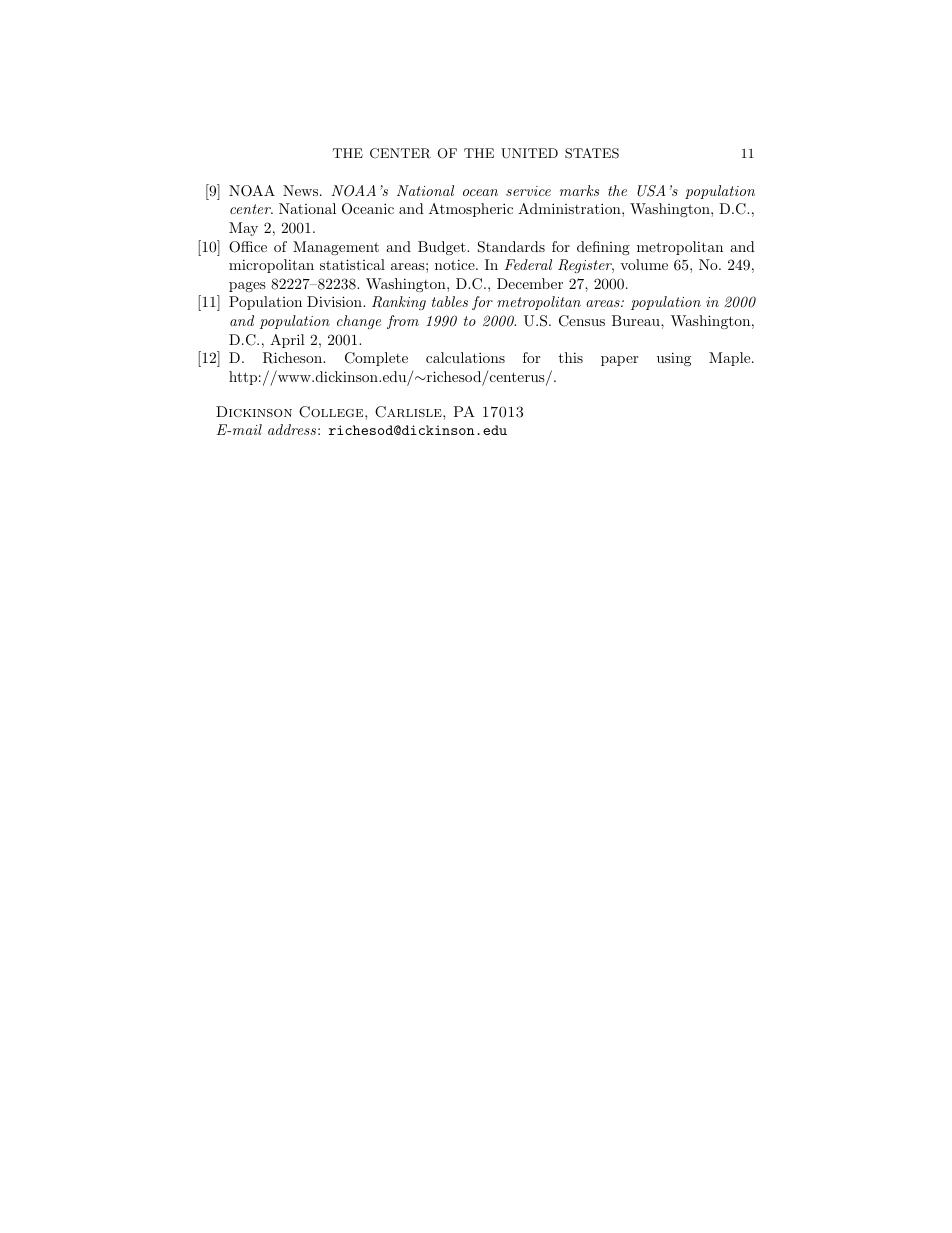 Image resolution: width=952 pixels, height=1233 pixels. Describe the element at coordinates (529, 153) in the document. I see `UNITED` at that location.
